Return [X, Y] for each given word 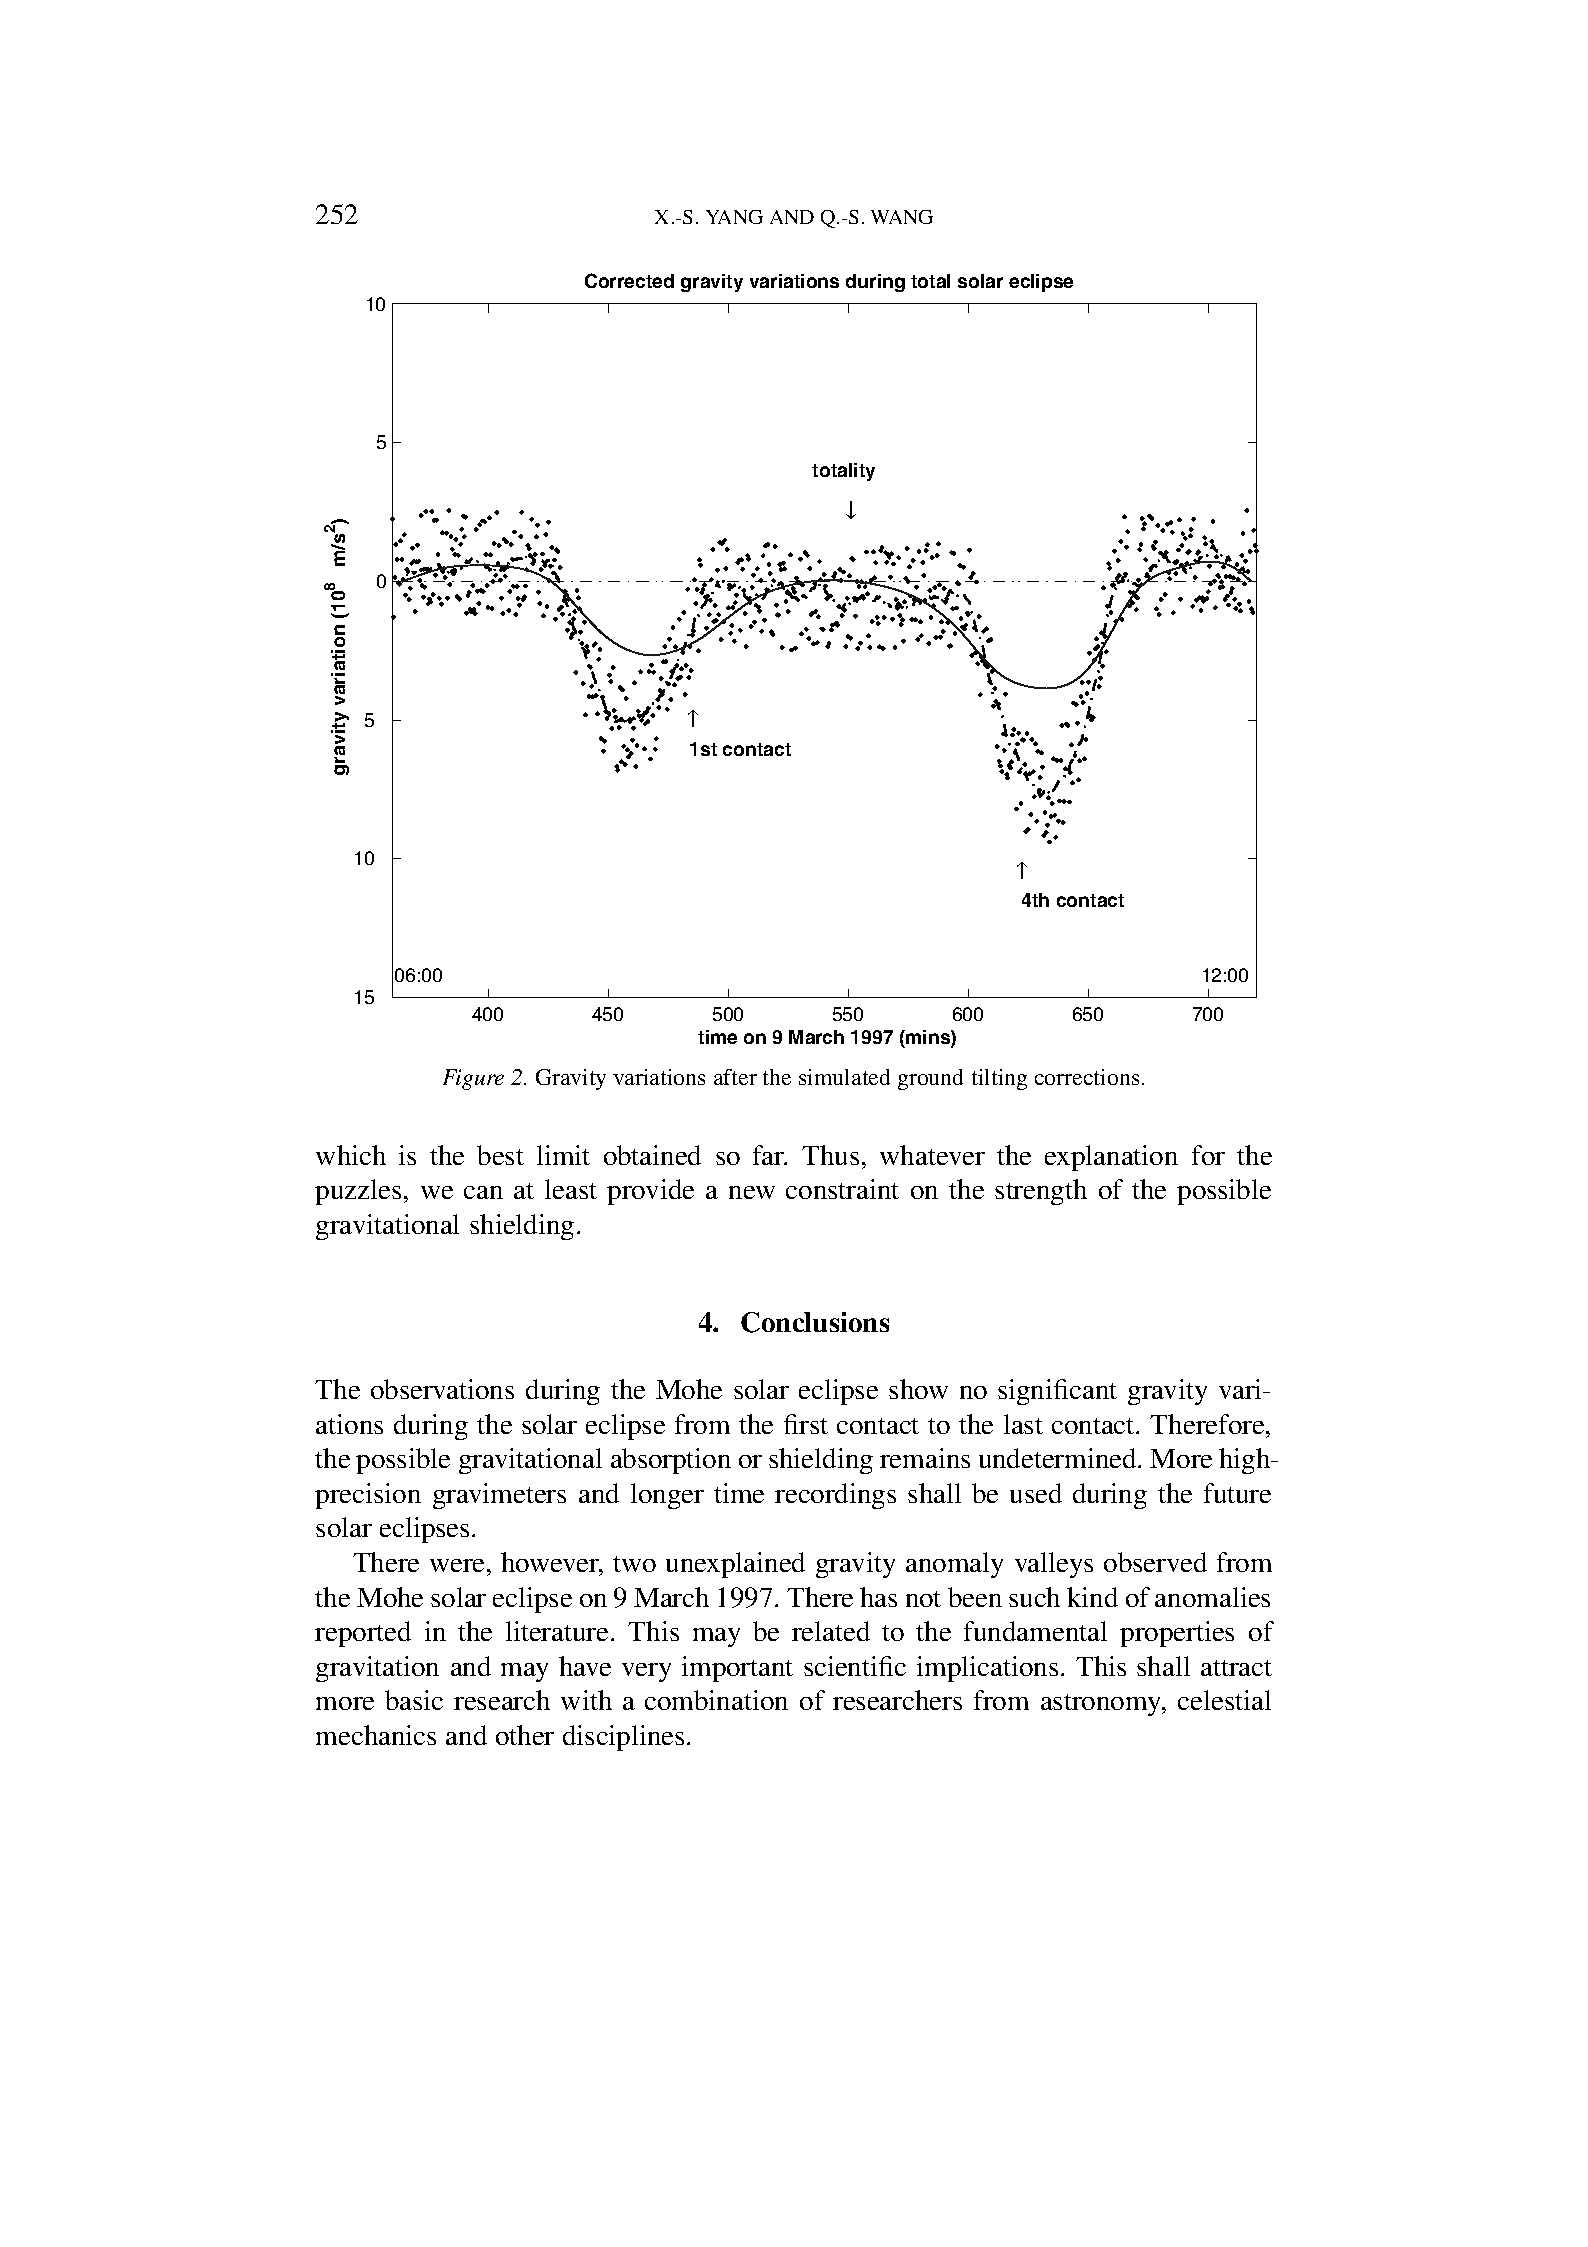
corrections [1087, 1077]
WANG [902, 217]
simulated [844, 1077]
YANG [734, 217]
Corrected [629, 280]
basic [414, 1700]
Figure [473, 1079]
